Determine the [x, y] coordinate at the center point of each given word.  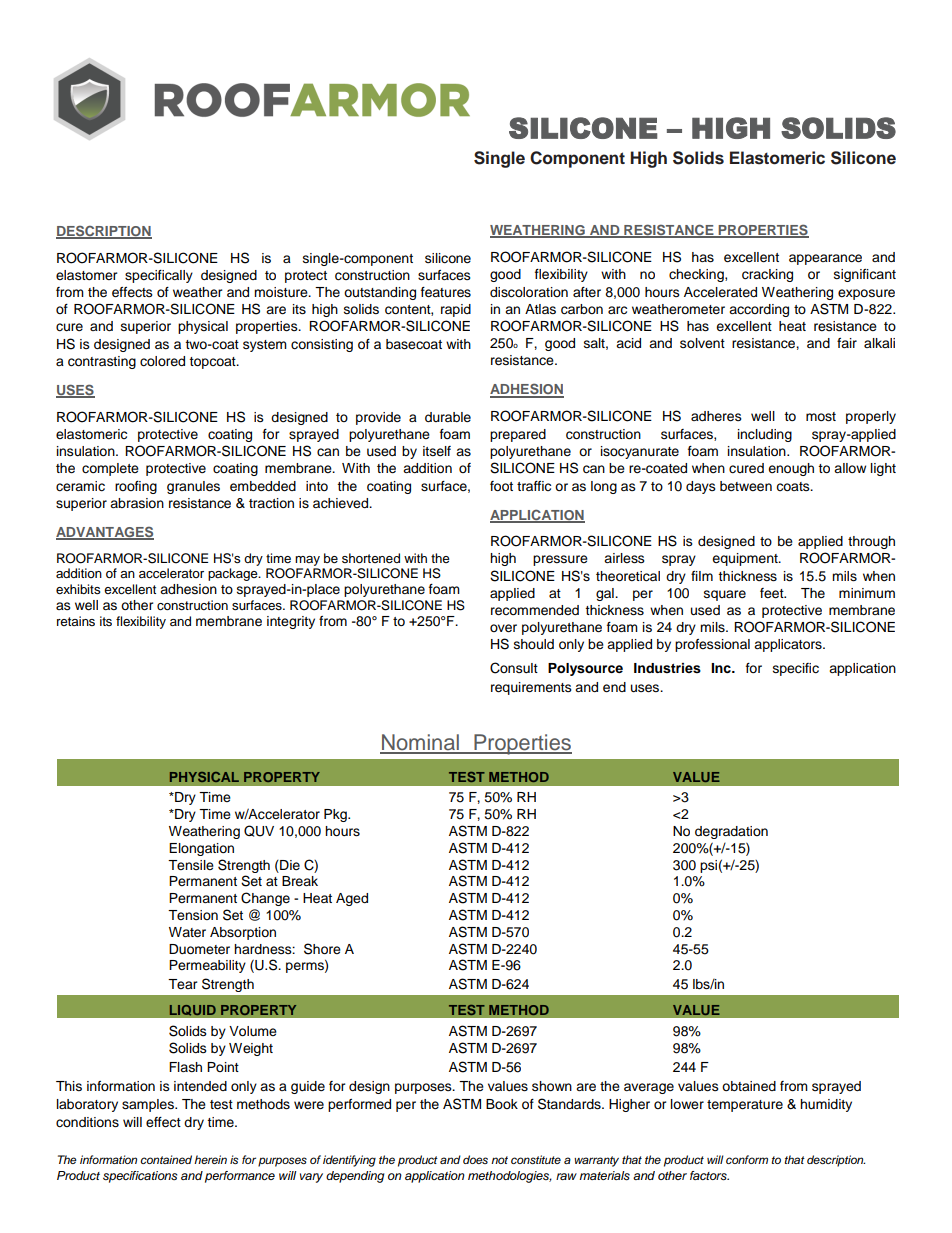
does [475, 1159]
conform [747, 1159]
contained [166, 1159]
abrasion [137, 503]
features [446, 292]
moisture [282, 292]
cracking [767, 275]
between [746, 486]
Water [187, 932]
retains [76, 621]
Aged [352, 899]
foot [501, 486]
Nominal [420, 743]
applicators [789, 645]
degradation [731, 832]
